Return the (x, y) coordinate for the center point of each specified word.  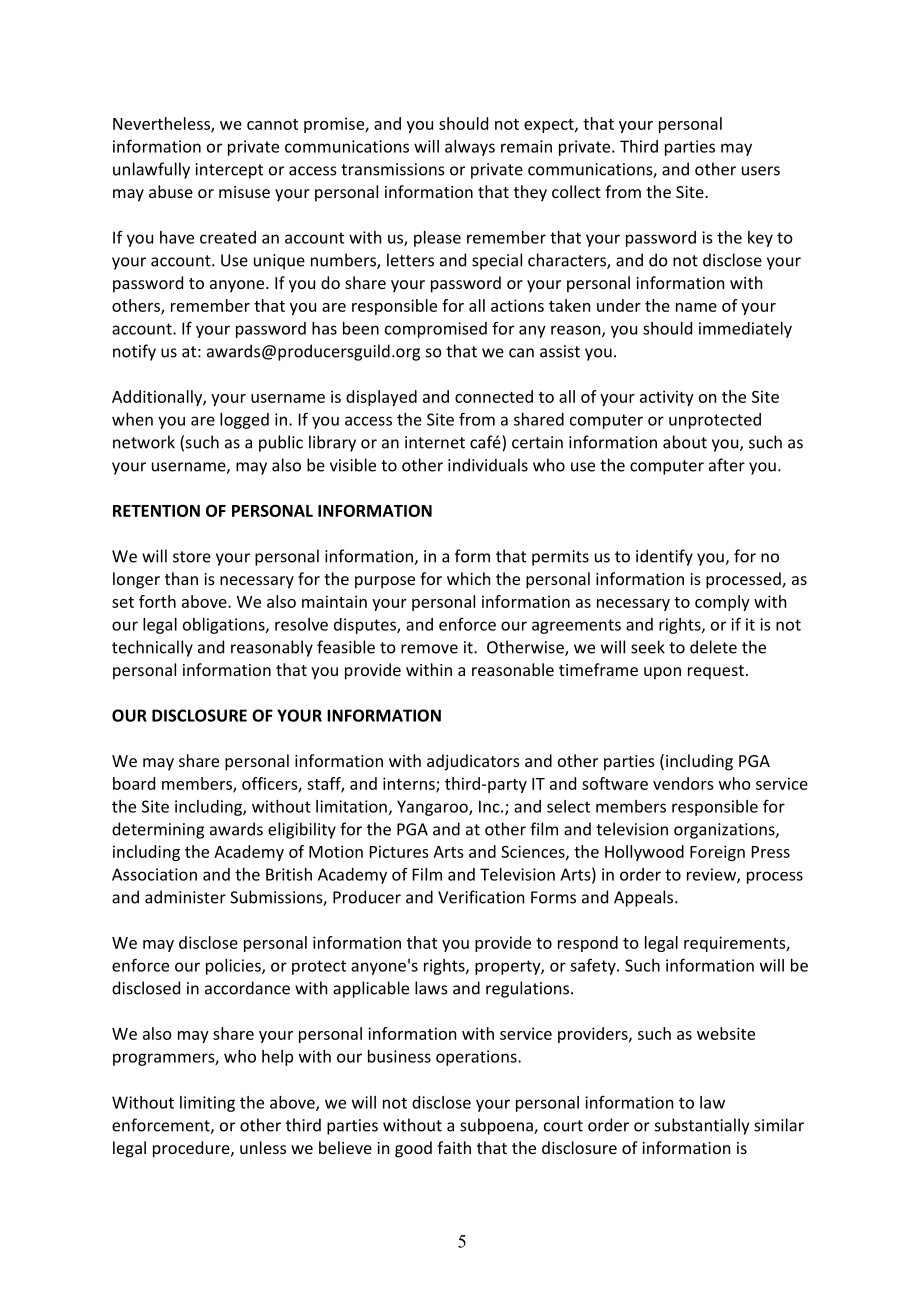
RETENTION (156, 510)
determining (158, 830)
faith (454, 1147)
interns (410, 784)
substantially (702, 1126)
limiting (207, 1104)
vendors (683, 783)
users (761, 171)
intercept (229, 171)
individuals (488, 465)
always (470, 148)
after (727, 465)
